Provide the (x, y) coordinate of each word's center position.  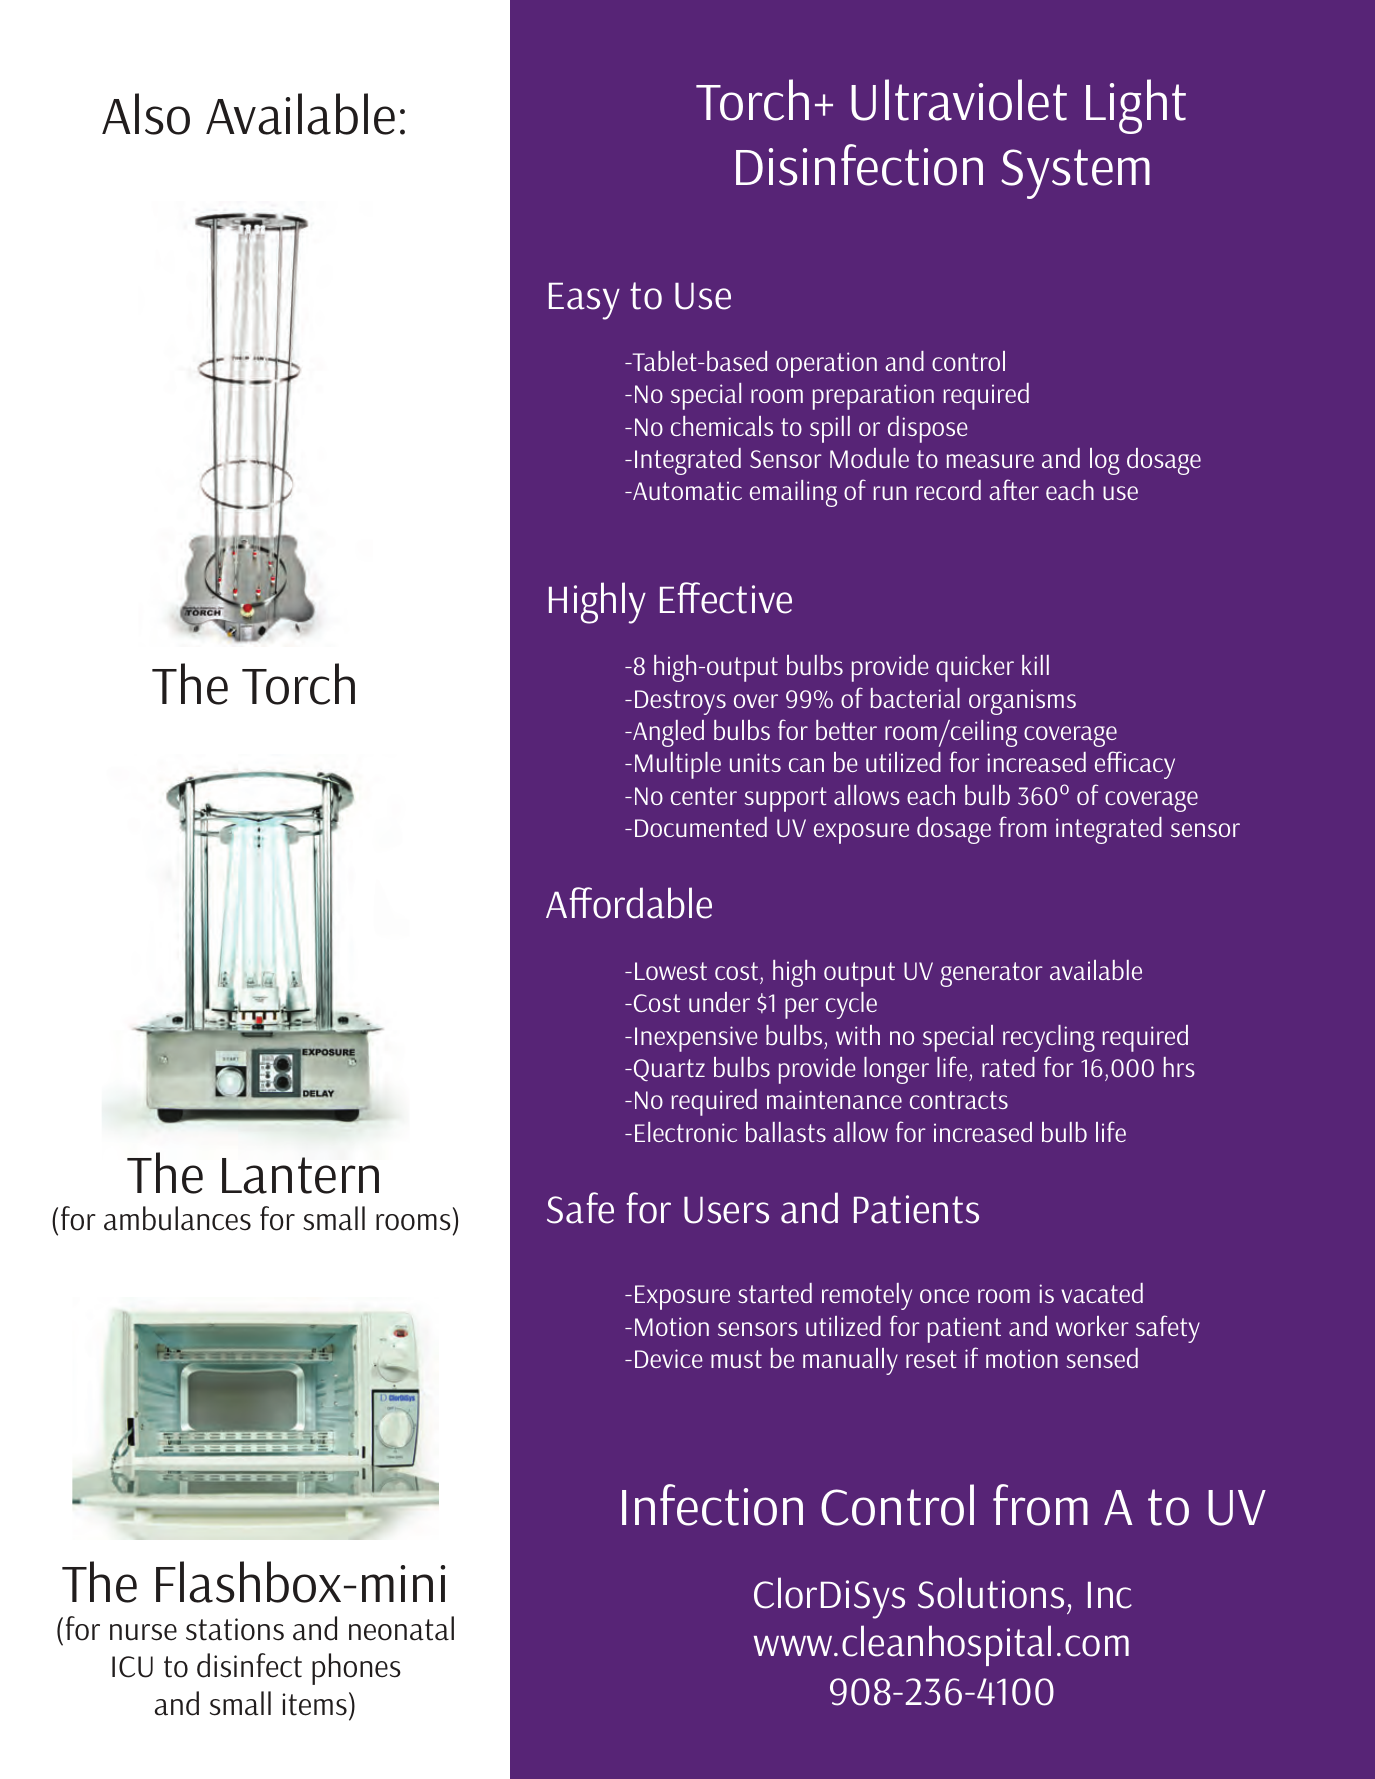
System (1075, 174)
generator (991, 974)
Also (146, 114)
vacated (1102, 1293)
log (1105, 461)
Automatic (686, 490)
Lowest (671, 971)
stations (235, 1629)
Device (669, 1358)
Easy (584, 301)
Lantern (300, 1175)
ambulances (177, 1218)
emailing (793, 493)
